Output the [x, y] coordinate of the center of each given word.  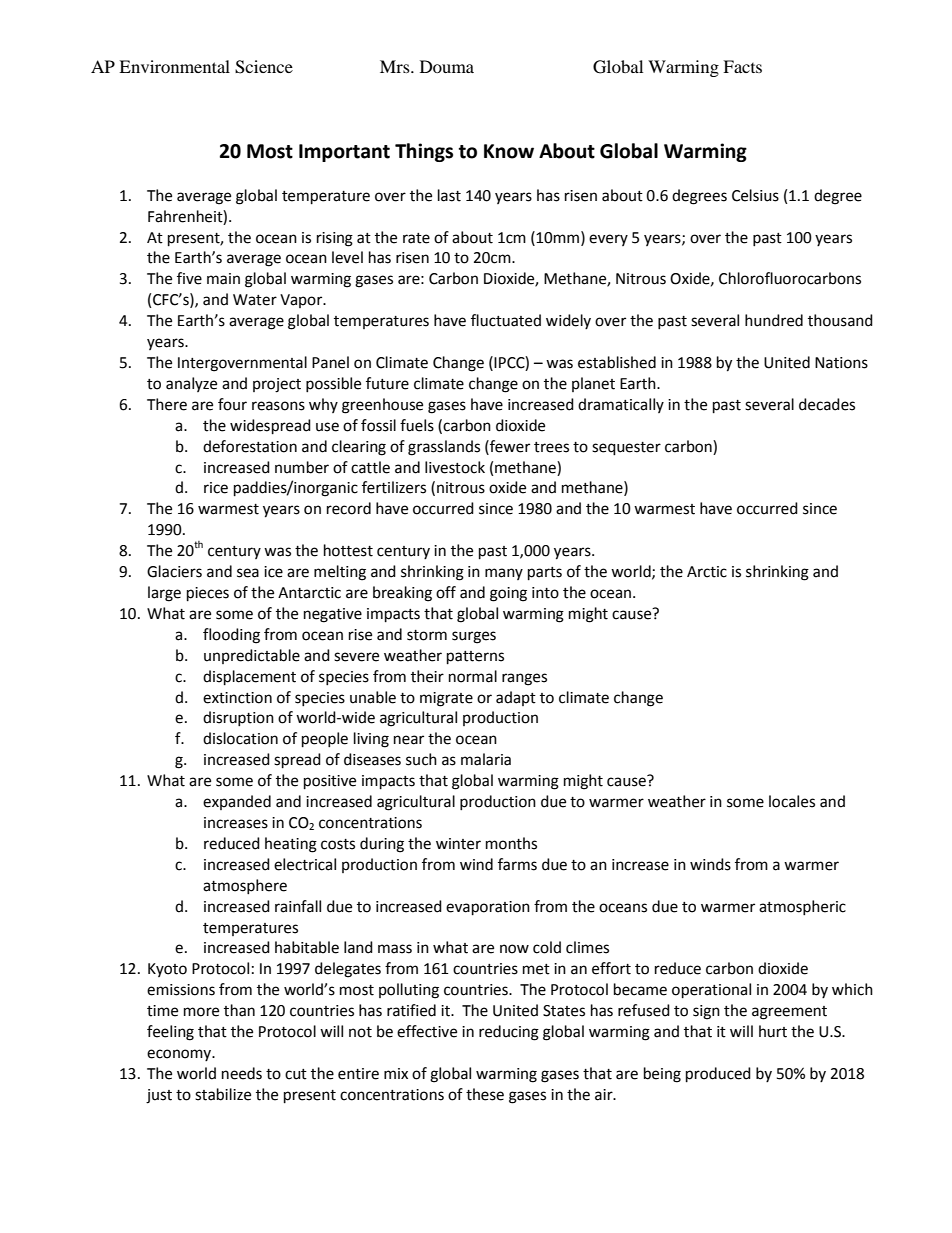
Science [264, 67]
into [545, 593]
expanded [237, 802]
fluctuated [506, 320]
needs [242, 1073]
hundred [774, 320]
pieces [208, 594]
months [511, 843]
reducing [509, 1033]
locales [792, 801]
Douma [447, 66]
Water [255, 300]
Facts [742, 66]
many [504, 574]
